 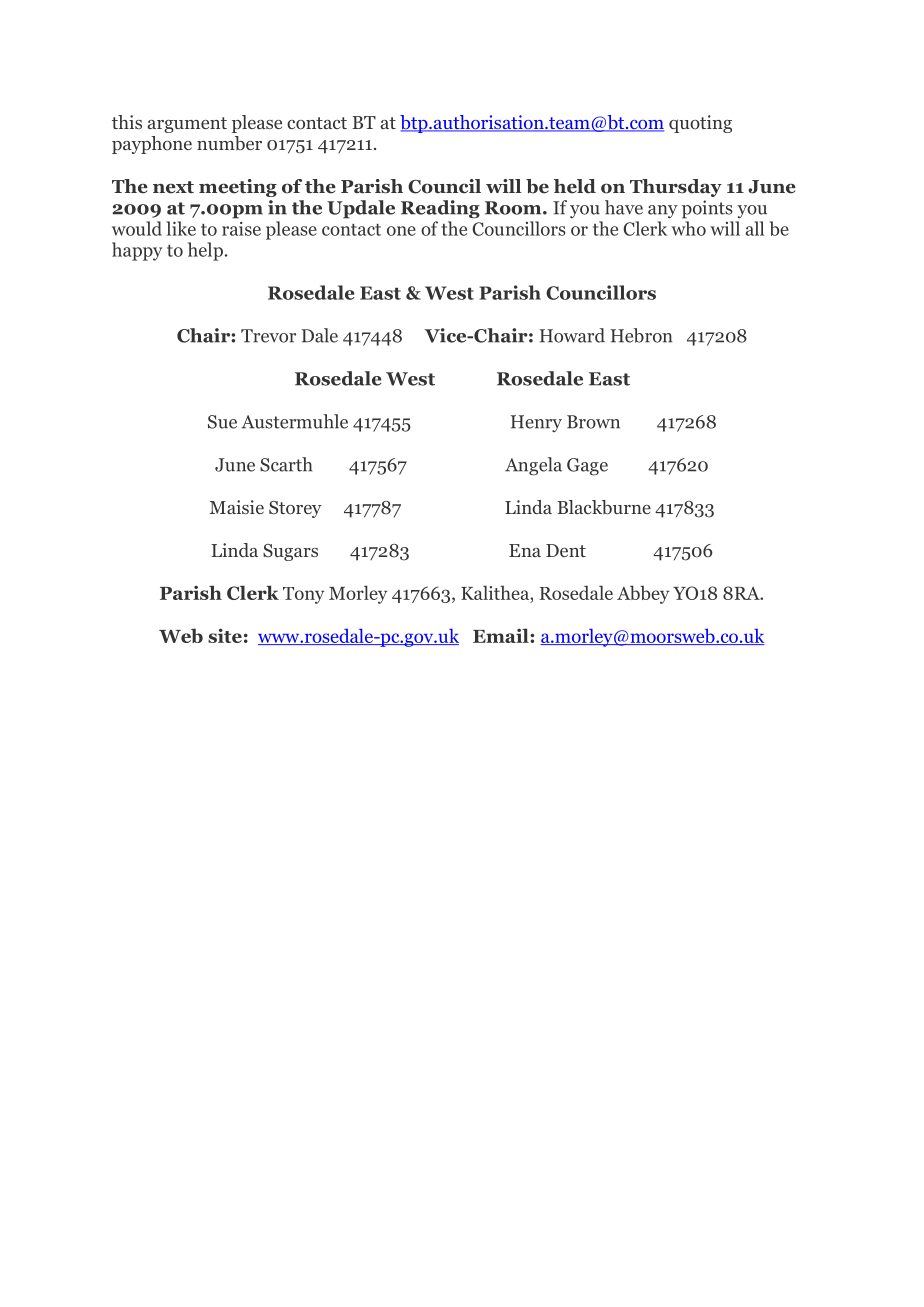 I want to click on quoting, so click(x=700, y=124).
